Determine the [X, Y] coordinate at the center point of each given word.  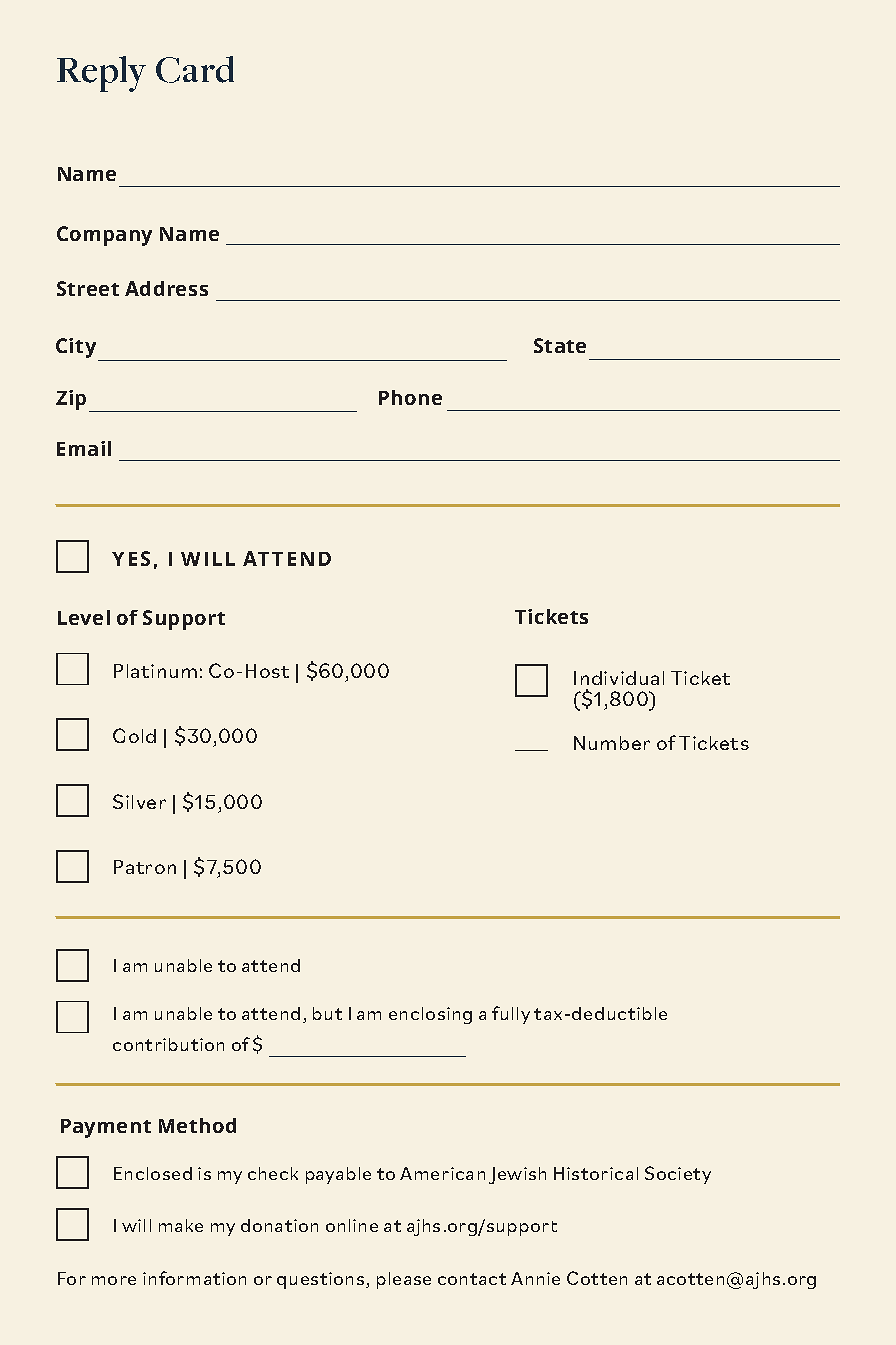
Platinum [155, 671]
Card [195, 69]
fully [511, 1015]
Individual [619, 678]
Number [612, 743]
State [560, 345]
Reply [101, 74]
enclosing [430, 1015]
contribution [168, 1044]
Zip [71, 400]
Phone [410, 397]
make [181, 1225]
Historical [596, 1173]
